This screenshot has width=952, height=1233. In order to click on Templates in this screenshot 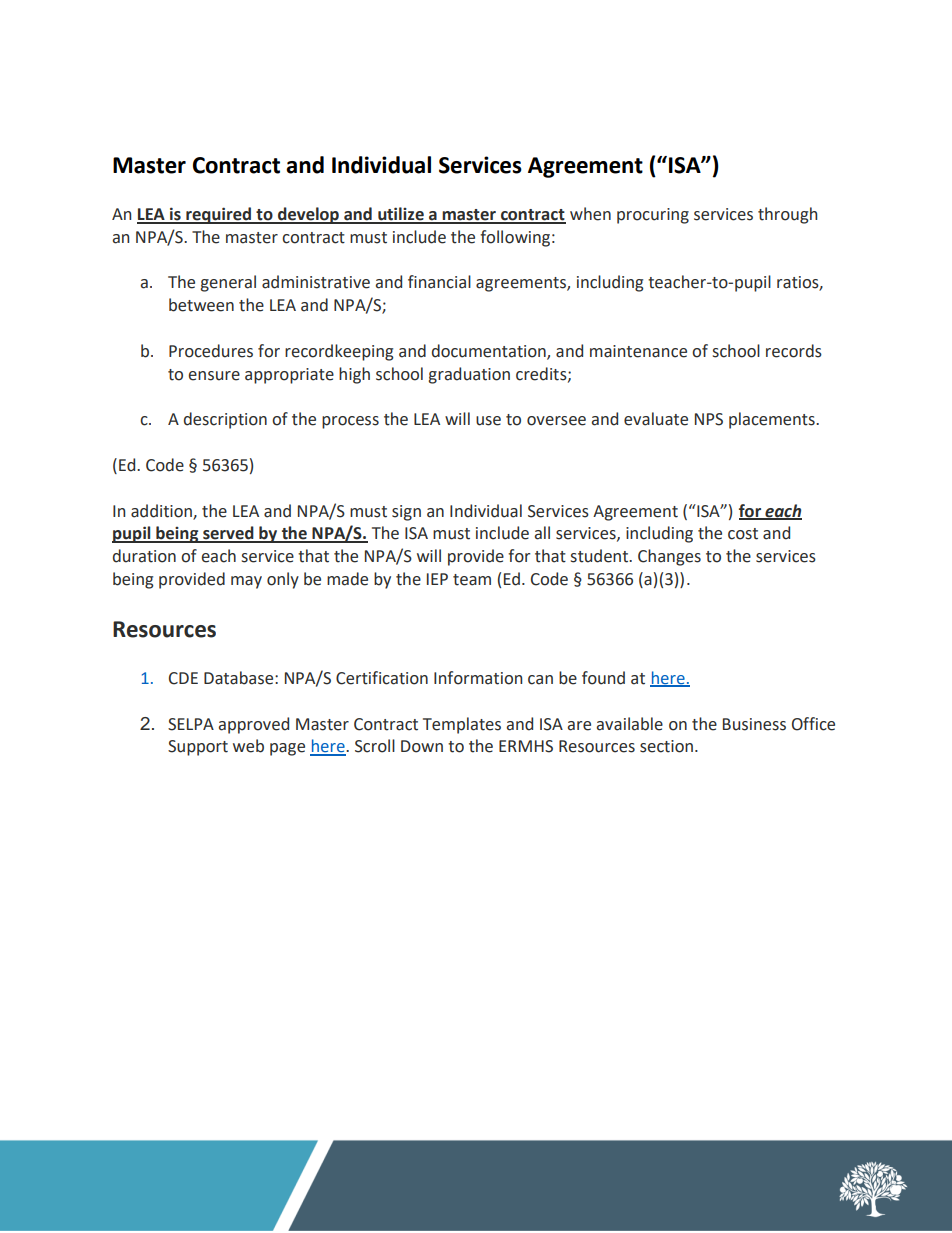, I will do `click(462, 725)`.
